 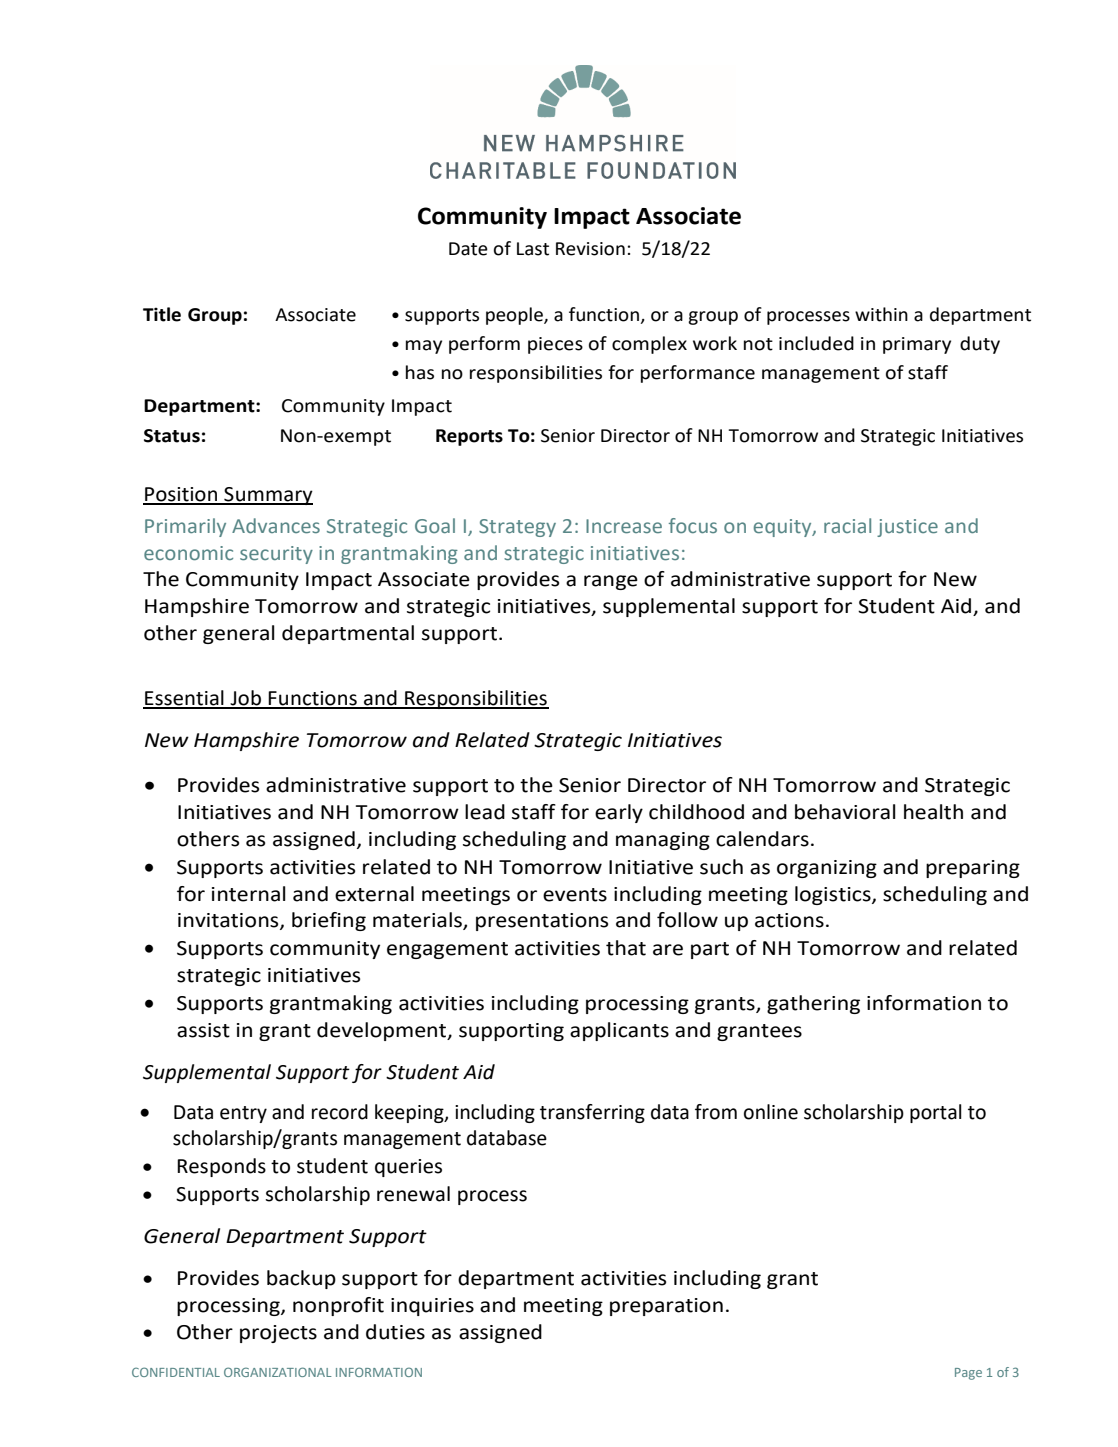 I want to click on internal, so click(x=249, y=894).
